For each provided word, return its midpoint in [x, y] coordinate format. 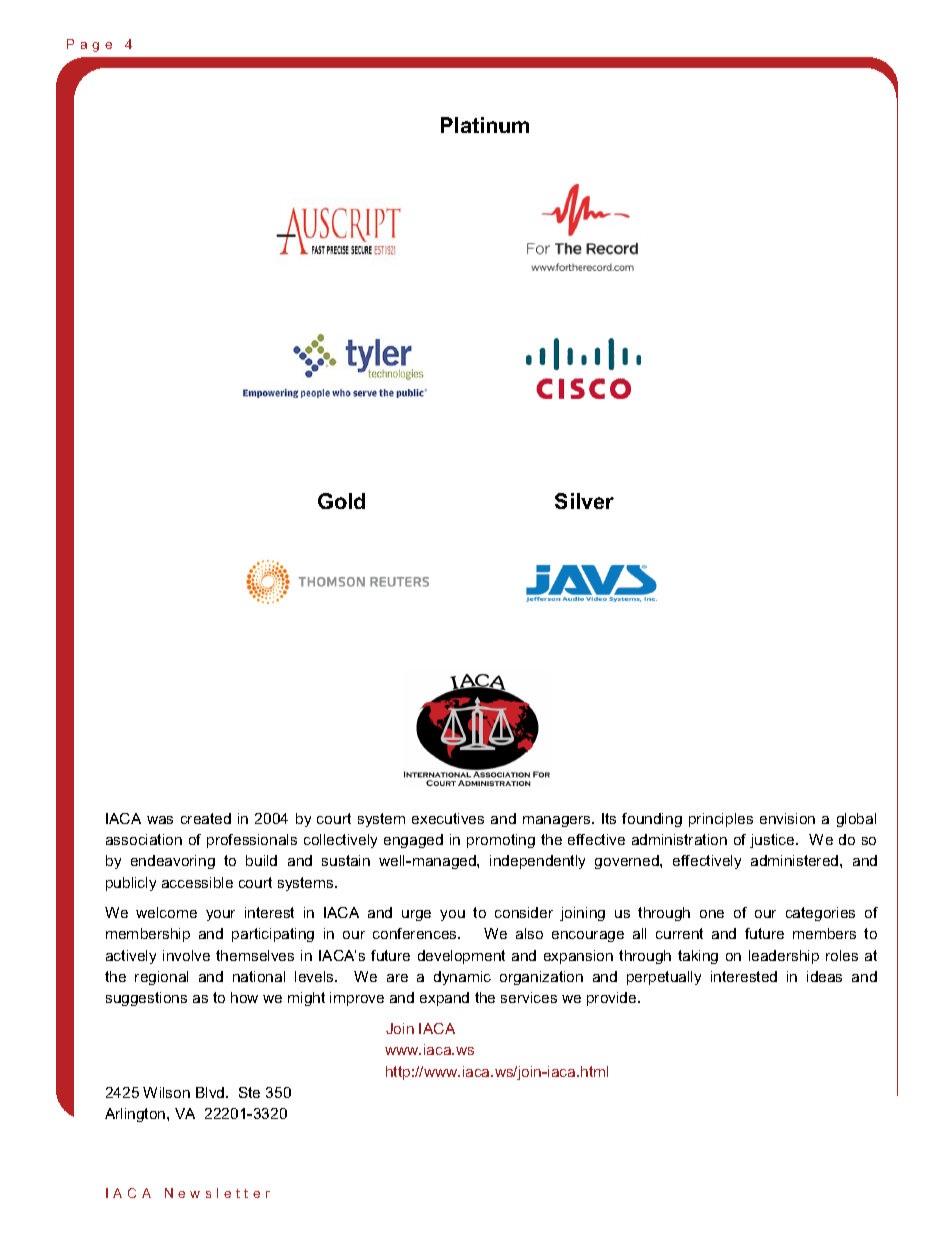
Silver [584, 501]
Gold [341, 501]
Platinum [485, 125]
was [160, 820]
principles [721, 820]
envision [787, 818]
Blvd [211, 1092]
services [529, 997]
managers [558, 821]
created [206, 818]
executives [448, 818]
